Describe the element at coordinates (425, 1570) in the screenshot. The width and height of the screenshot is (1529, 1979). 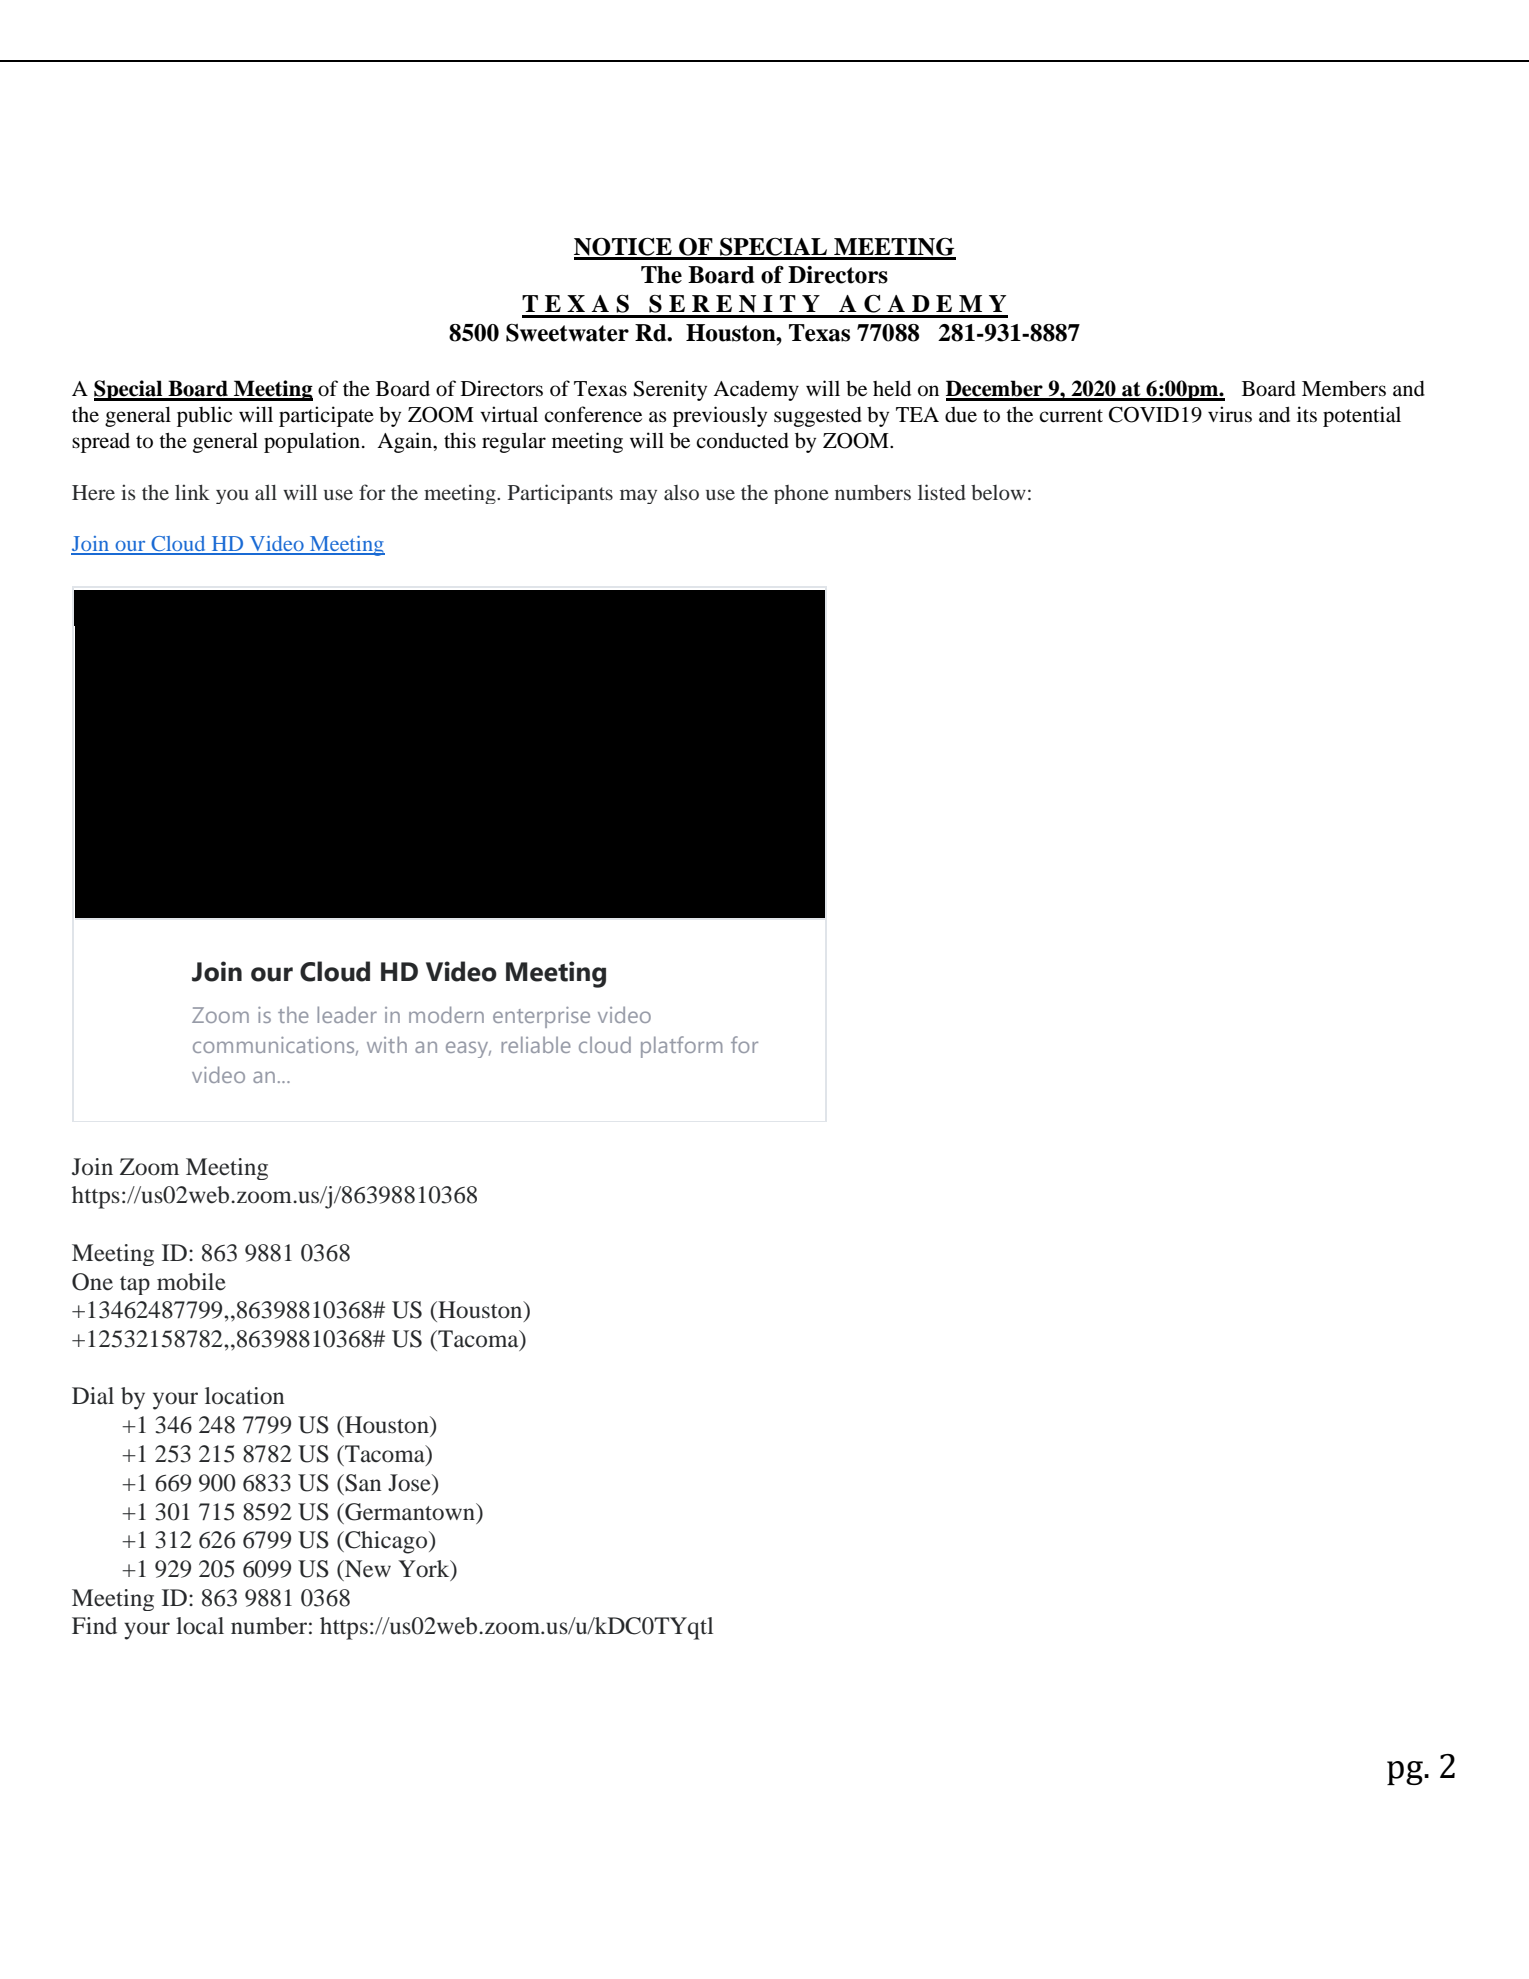
I see `York` at that location.
